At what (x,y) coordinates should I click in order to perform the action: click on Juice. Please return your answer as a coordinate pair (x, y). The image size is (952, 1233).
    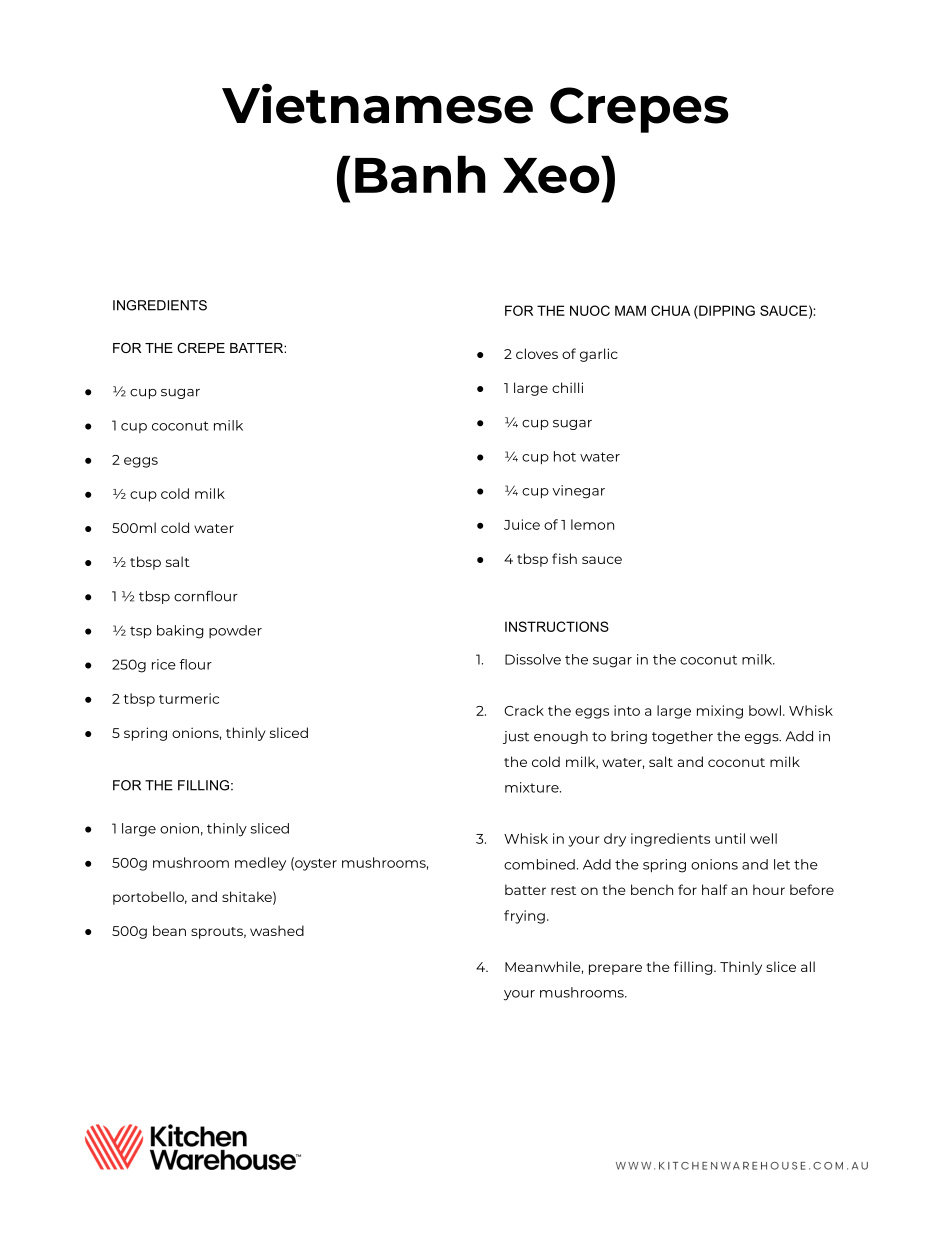
    Looking at the image, I should click on (522, 524).
